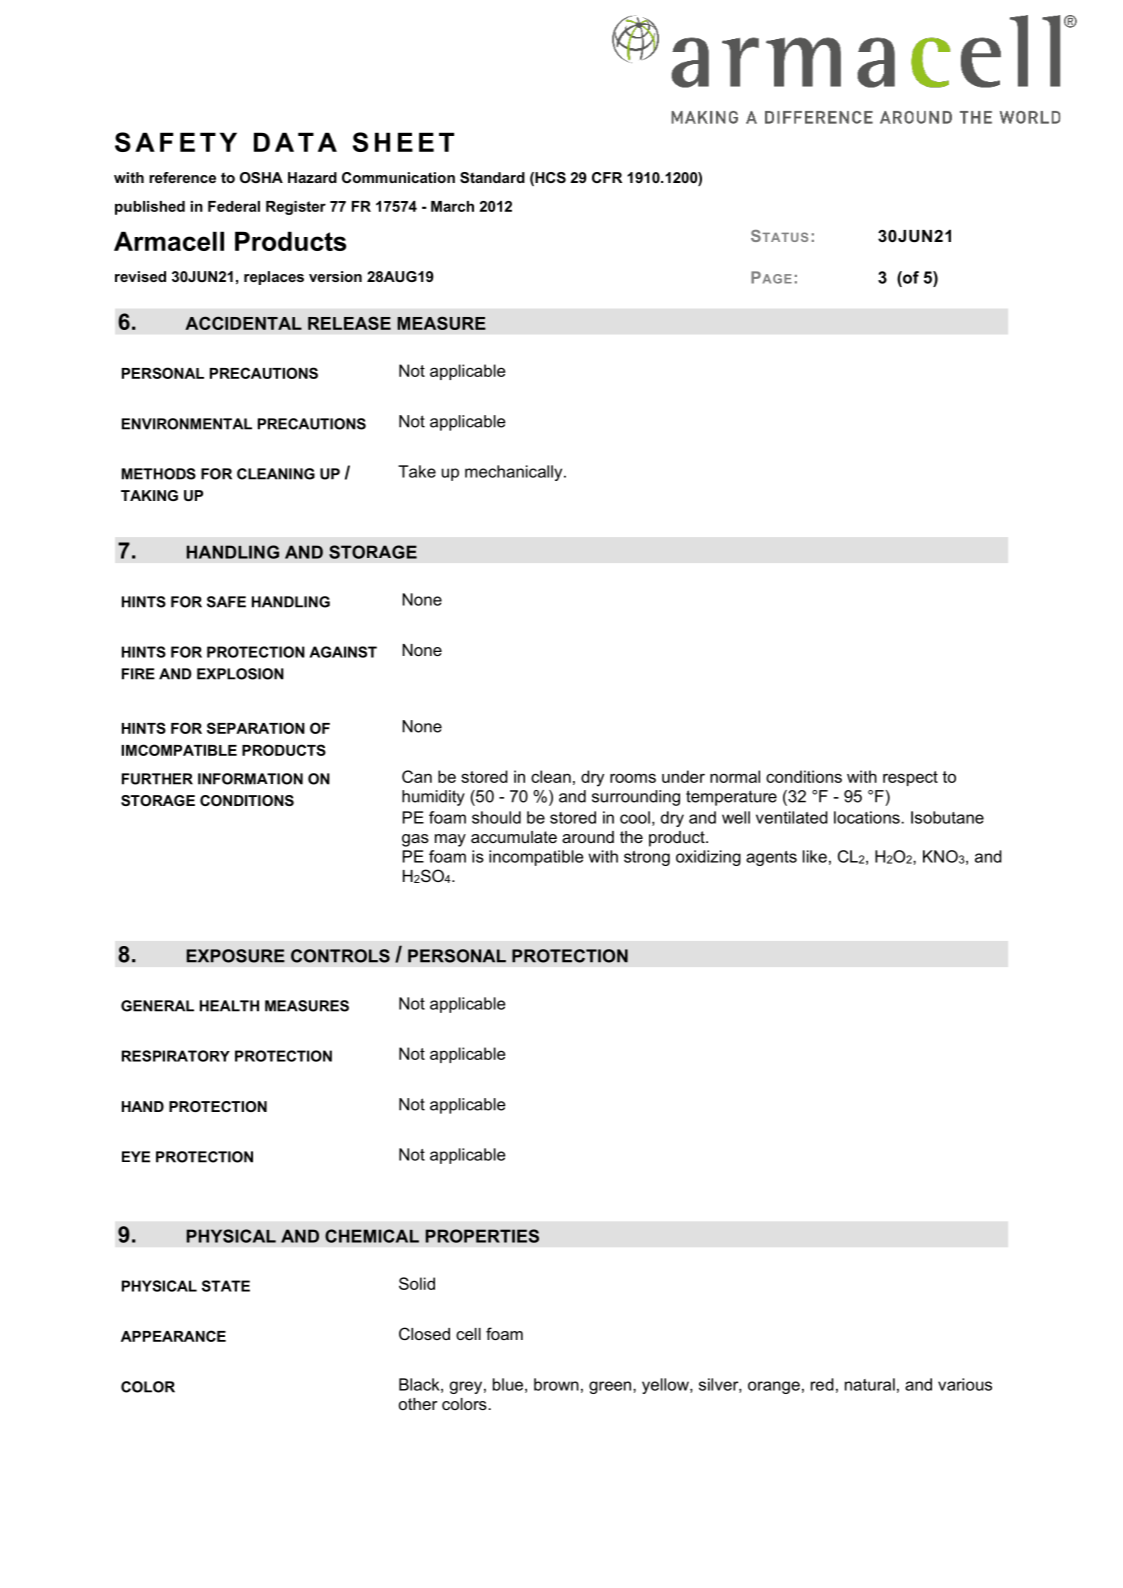 This screenshot has width=1123, height=1588. What do you see at coordinates (556, 1384) in the screenshot?
I see `brown` at bounding box center [556, 1384].
